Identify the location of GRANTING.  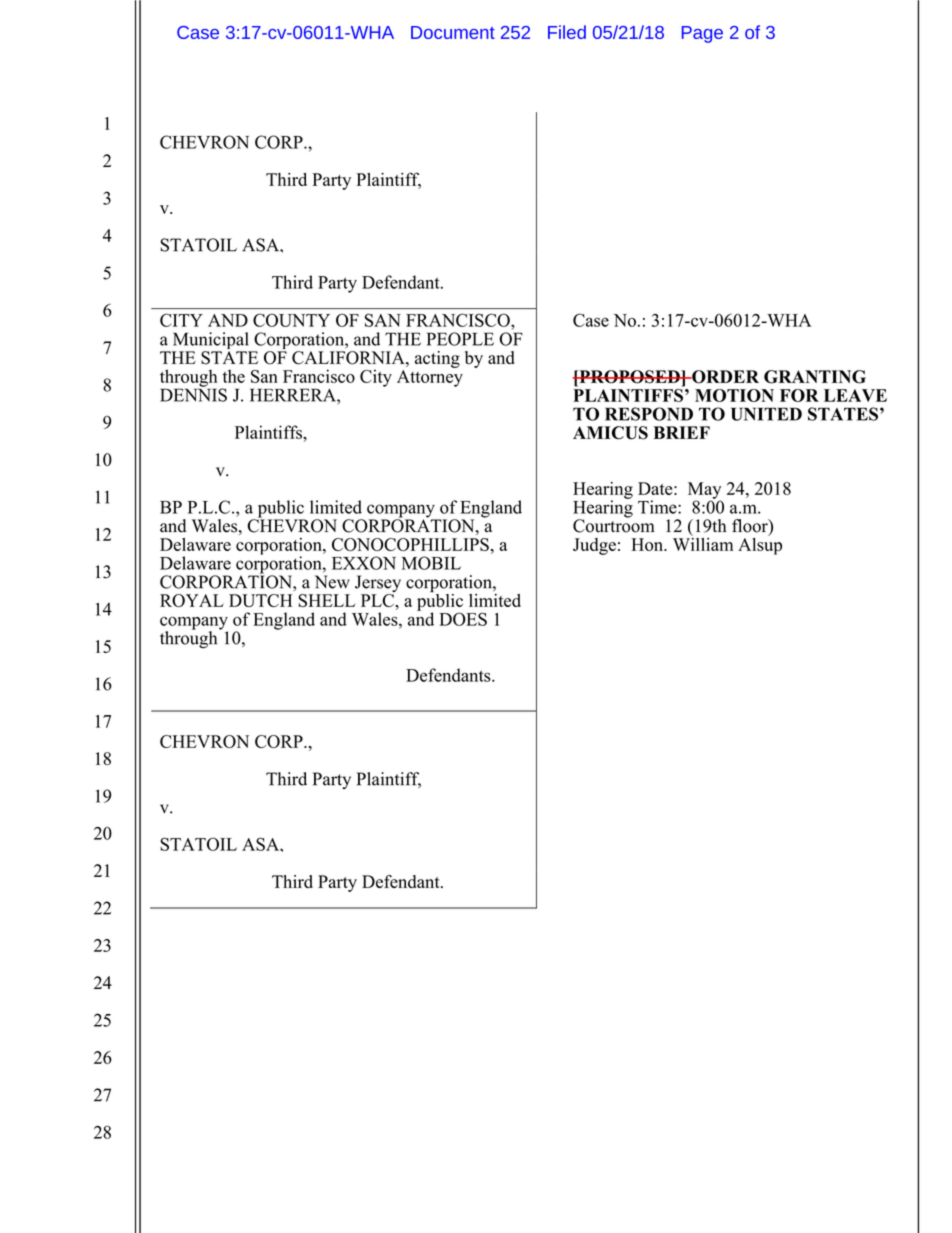
(815, 377).
